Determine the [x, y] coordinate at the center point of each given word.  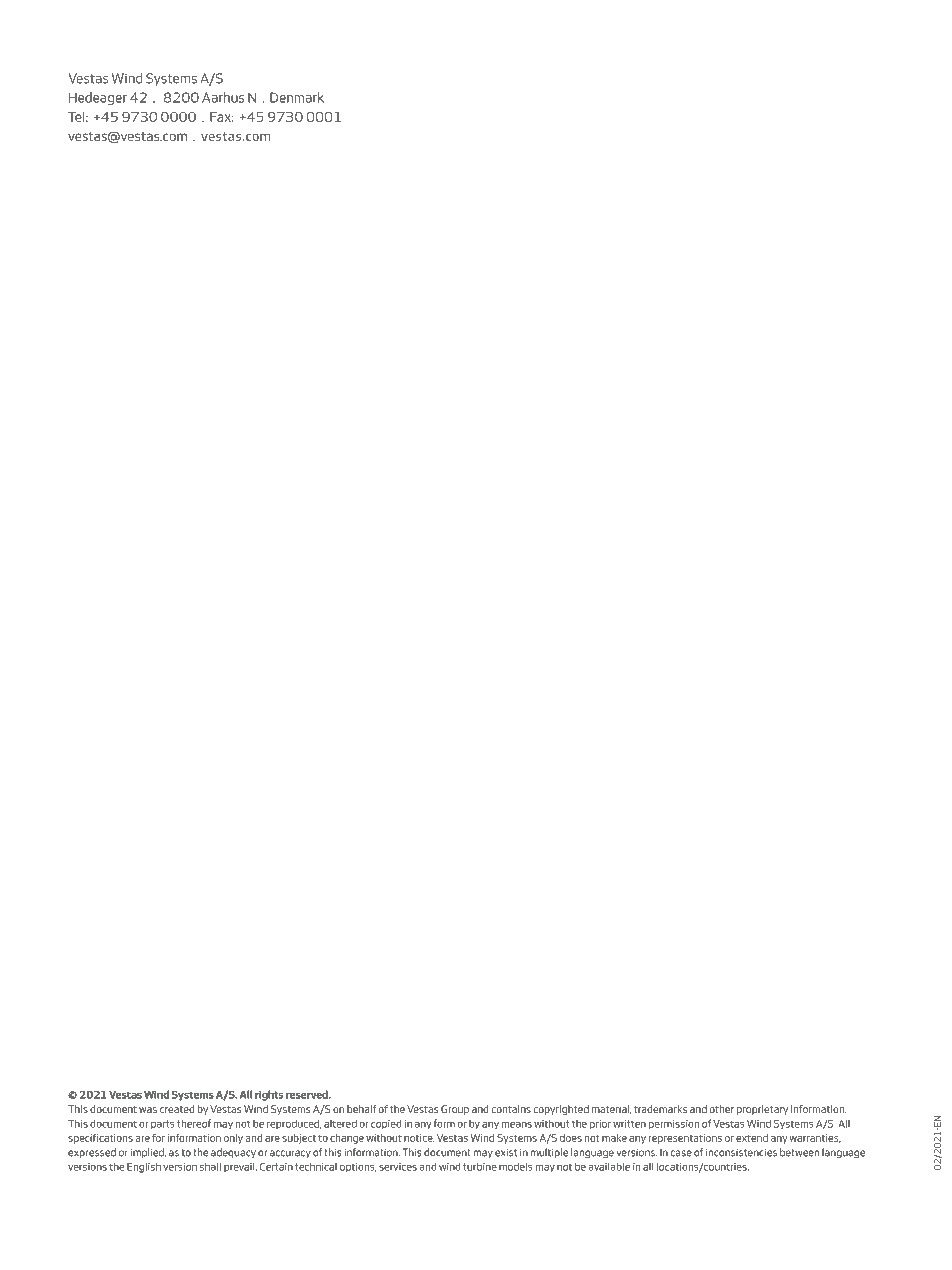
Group [455, 1110]
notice [419, 1138]
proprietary [762, 1110]
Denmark [297, 97]
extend [752, 1138]
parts [162, 1124]
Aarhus [223, 97]
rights [269, 1095]
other [722, 1109]
